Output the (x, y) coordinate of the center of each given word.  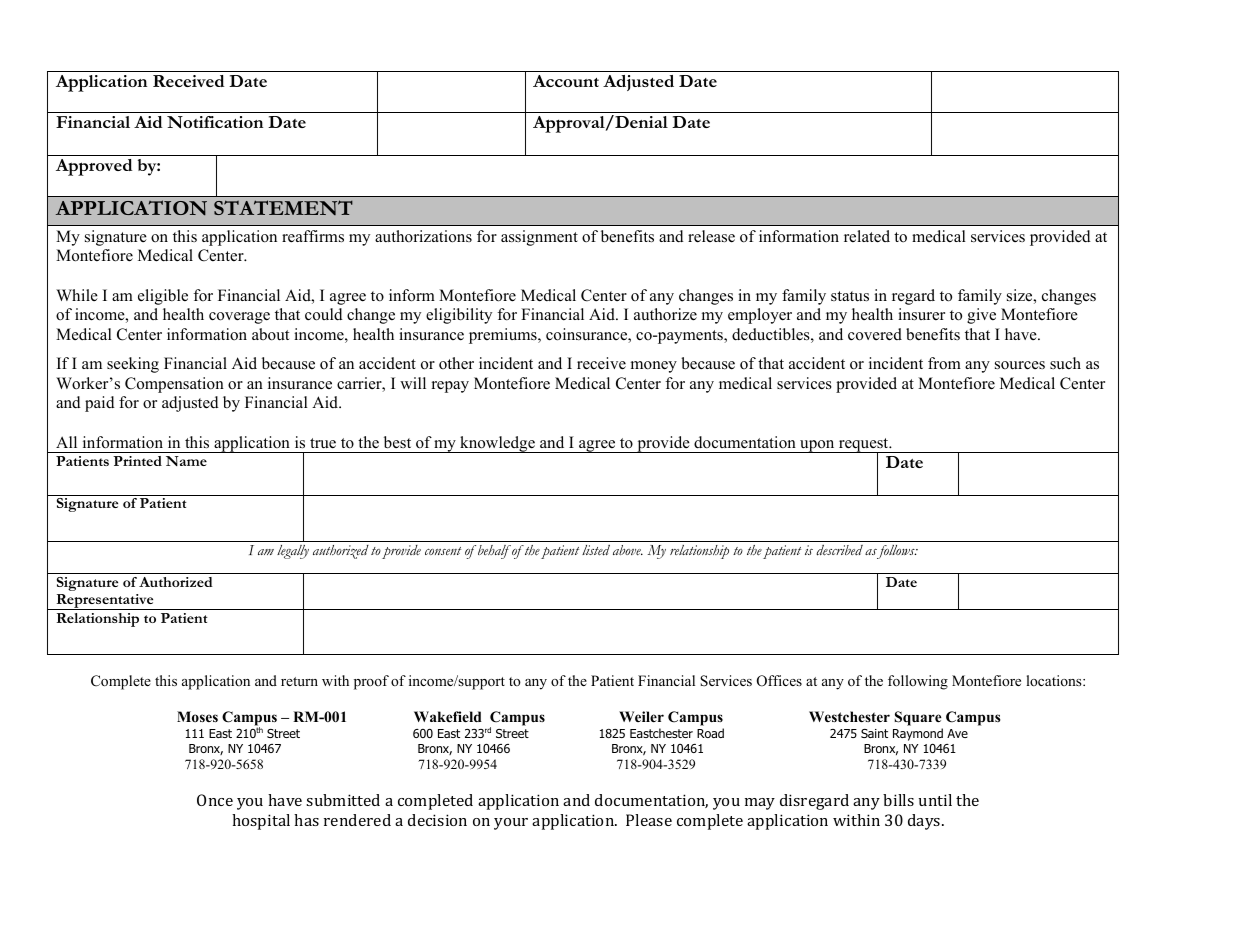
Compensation (174, 385)
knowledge (497, 444)
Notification (215, 122)
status (850, 296)
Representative (105, 602)
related (867, 236)
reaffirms (313, 236)
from (944, 363)
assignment (539, 238)
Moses (197, 716)
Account (566, 81)
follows (896, 552)
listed (596, 550)
